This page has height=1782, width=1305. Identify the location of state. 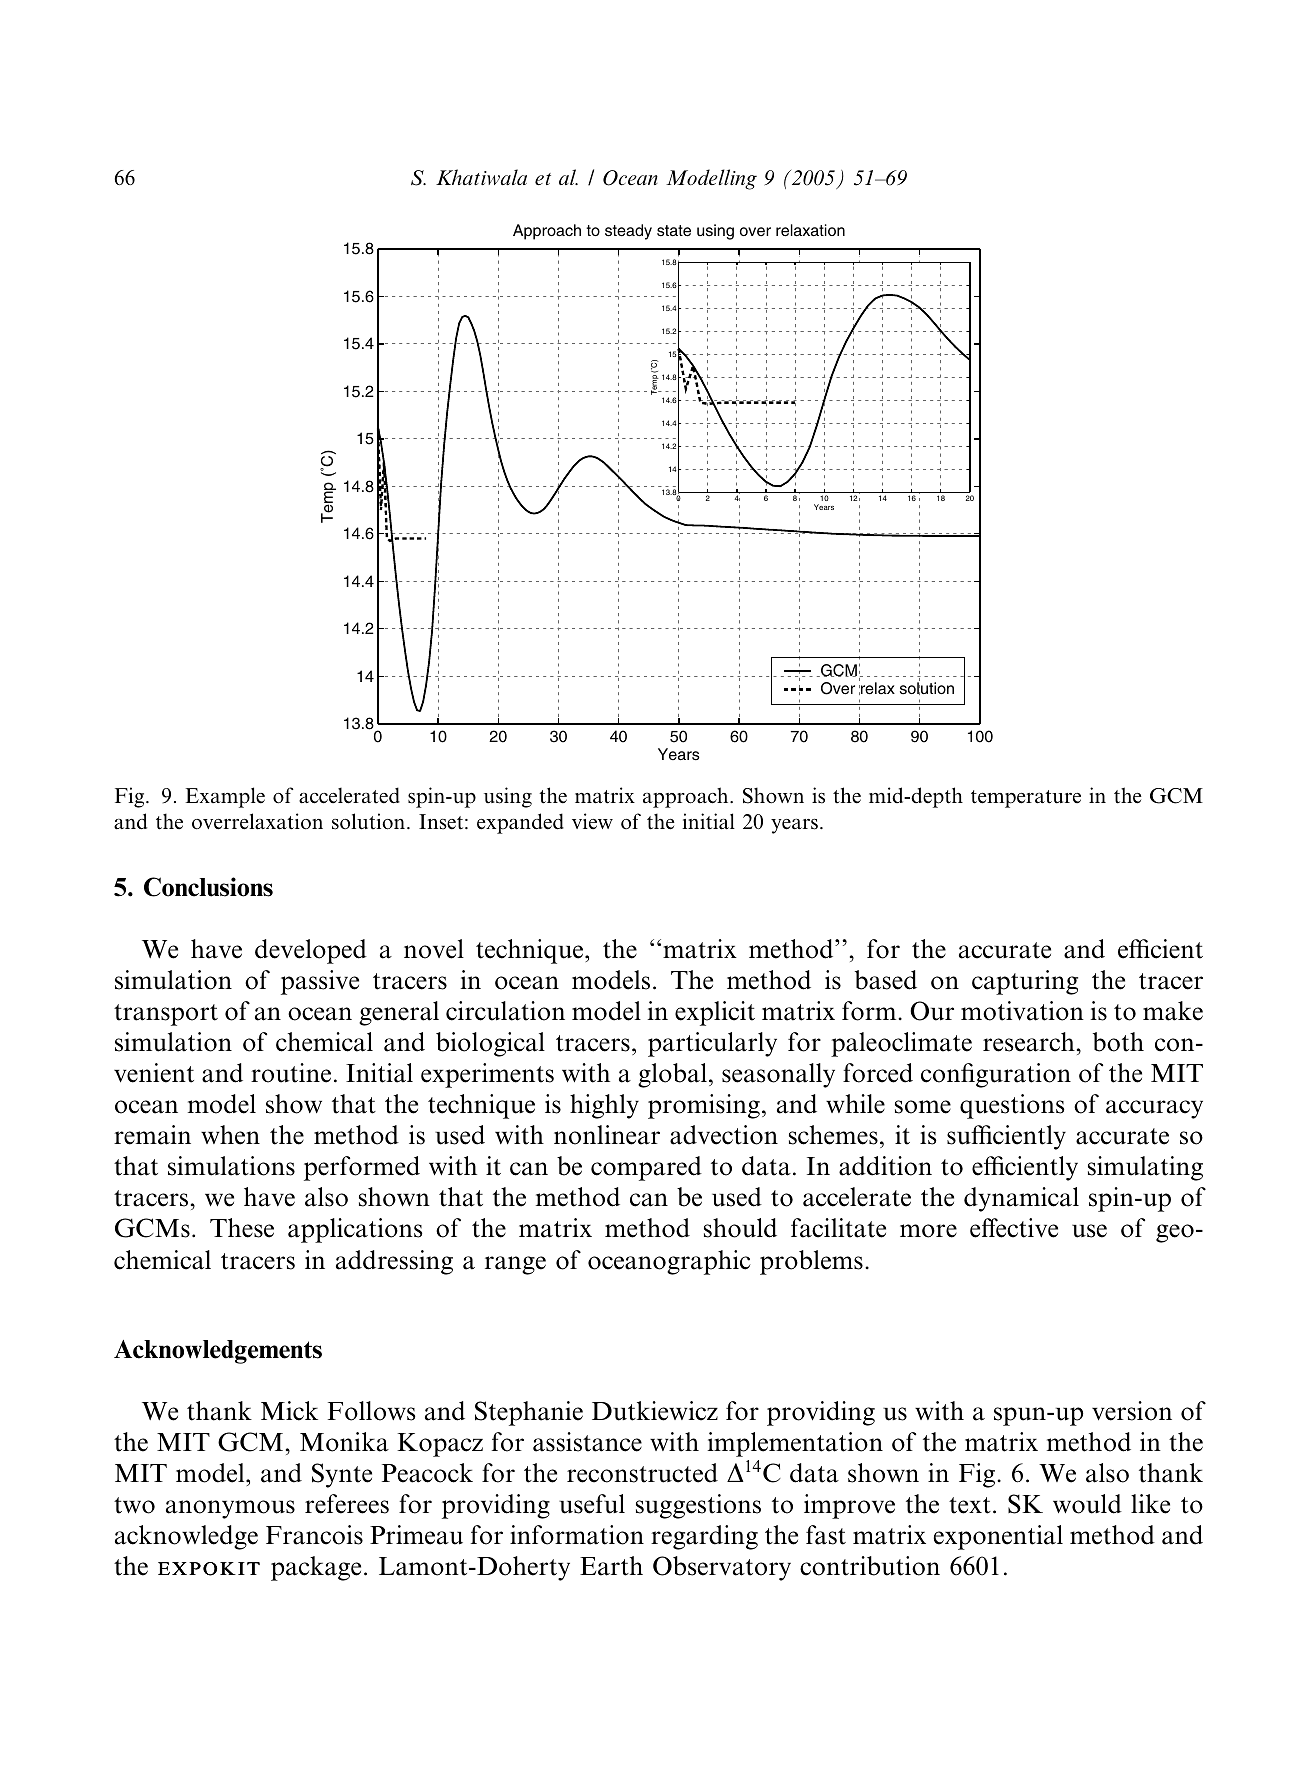
(674, 231).
